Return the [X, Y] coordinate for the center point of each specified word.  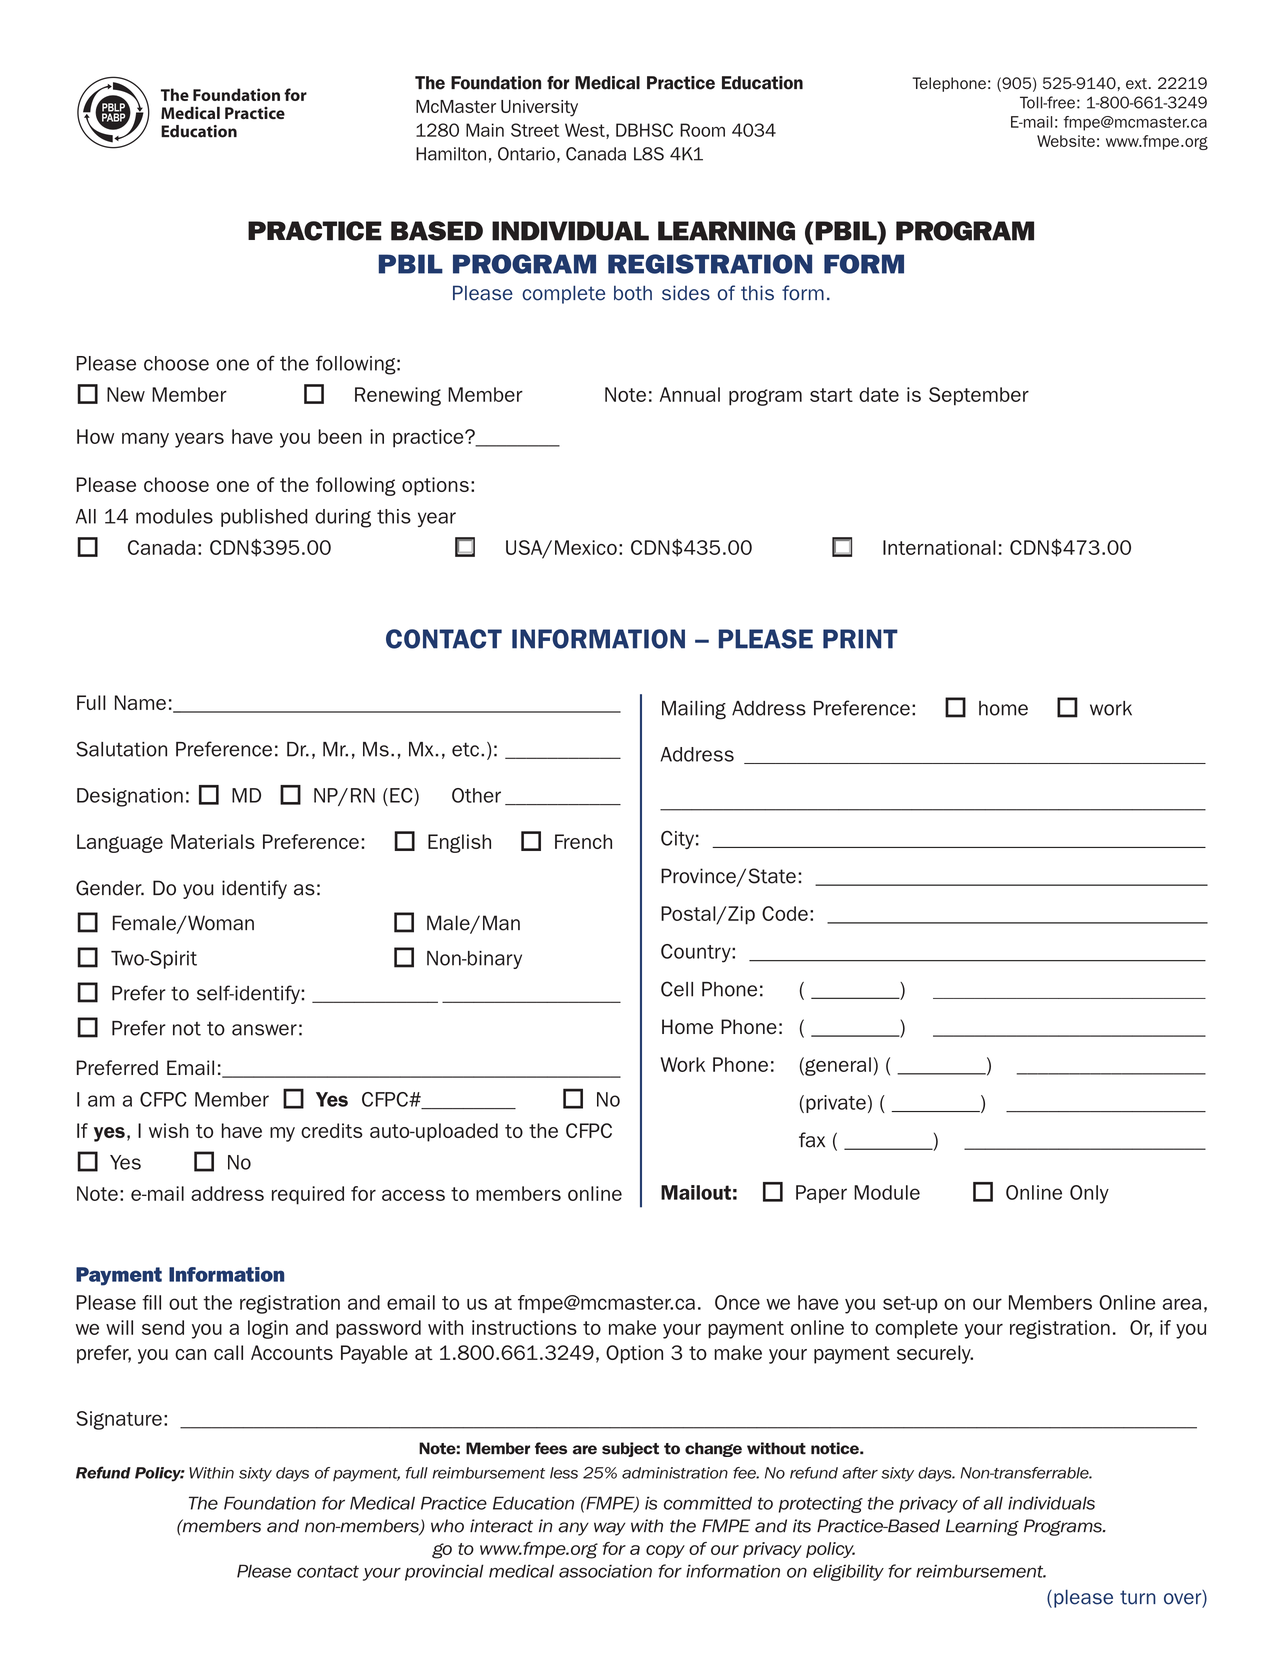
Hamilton [451, 154]
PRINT [860, 639]
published [264, 518]
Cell [677, 989]
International [939, 547]
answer [264, 1030]
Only [1089, 1194]
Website [1066, 141]
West [586, 131]
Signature [119, 1420]
